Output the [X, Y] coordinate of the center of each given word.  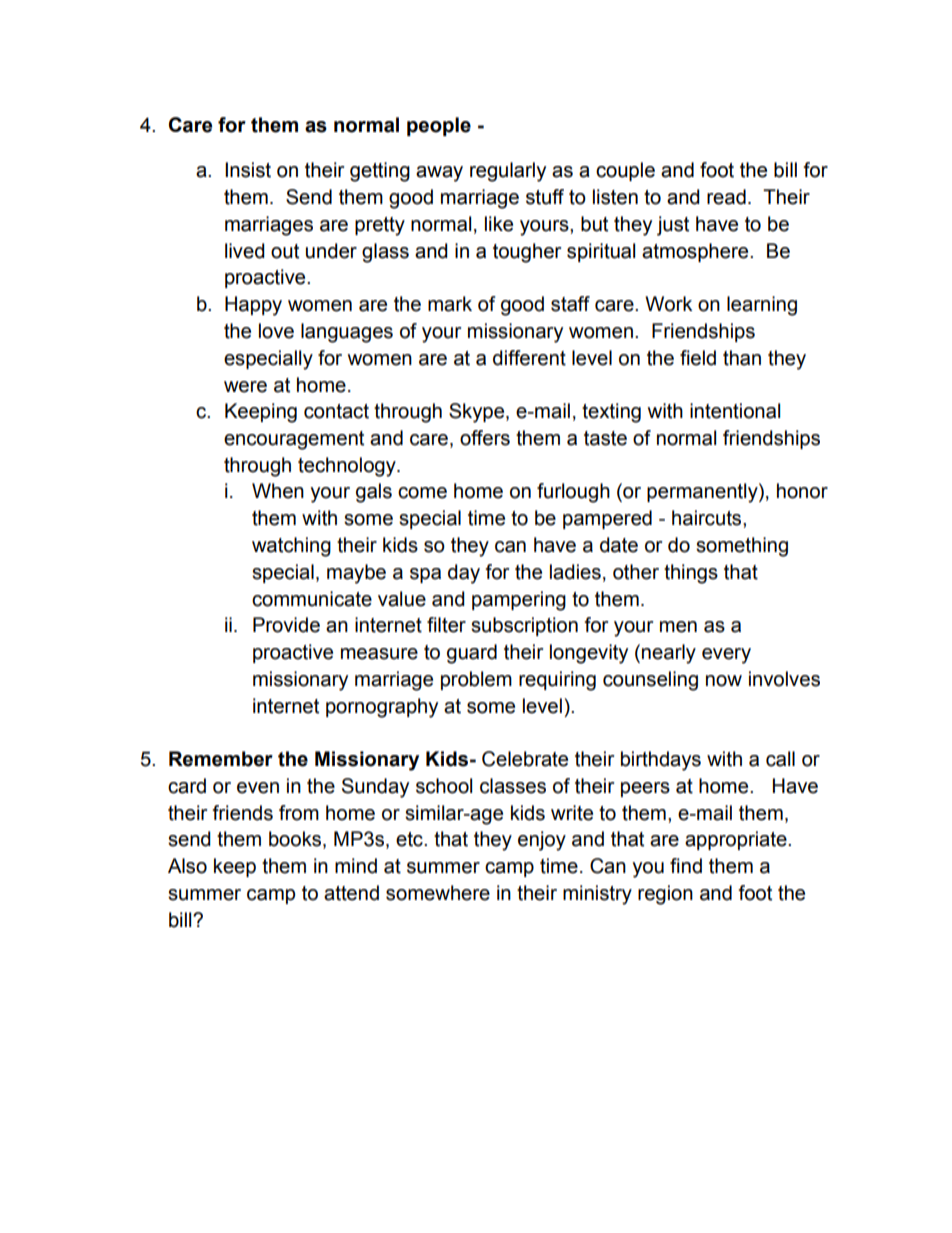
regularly [508, 172]
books [296, 840]
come [422, 493]
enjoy [542, 841]
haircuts [708, 518]
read [726, 197]
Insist [248, 170]
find [686, 866]
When [278, 491]
